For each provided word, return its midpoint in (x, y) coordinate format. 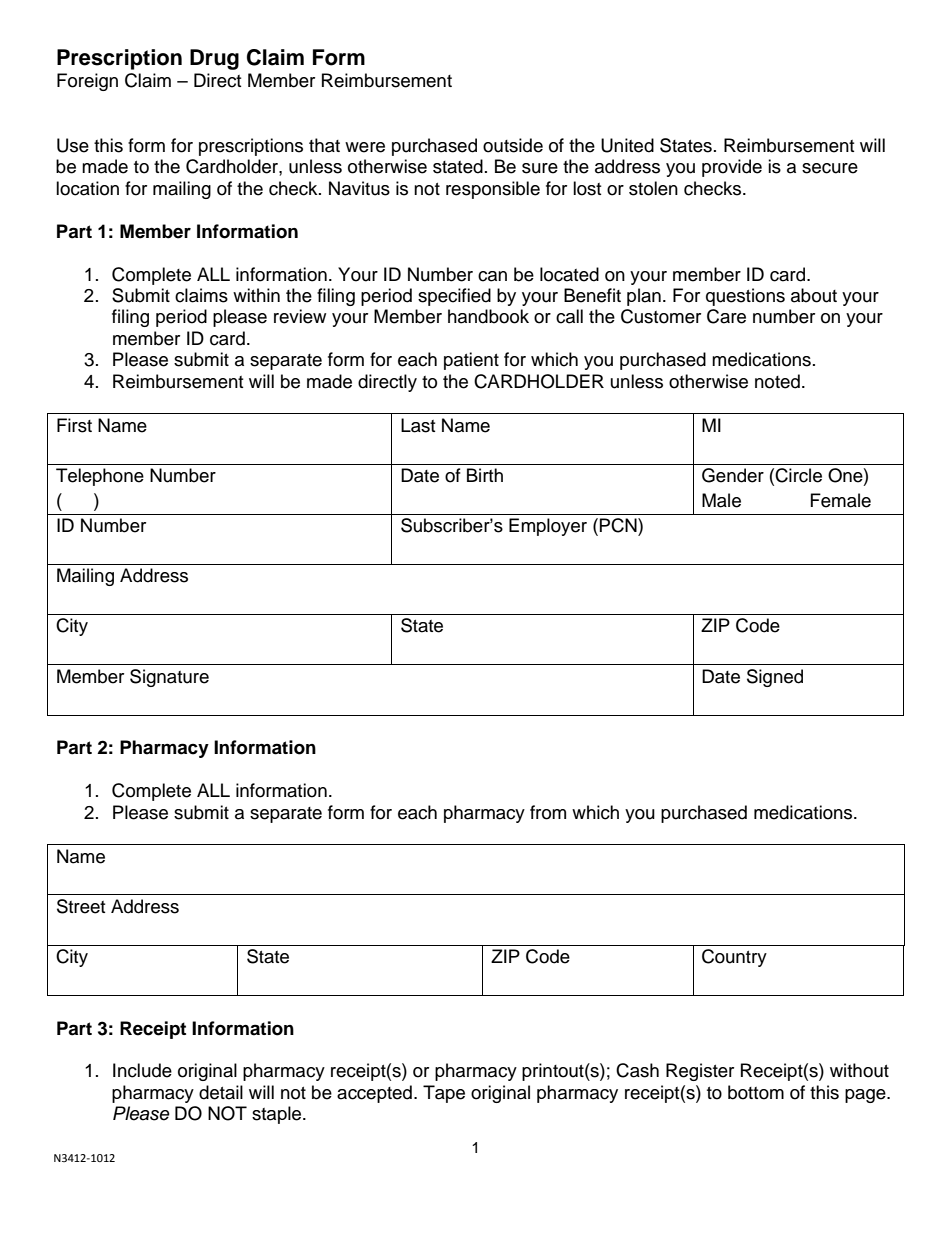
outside (513, 145)
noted (777, 381)
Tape (444, 1094)
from (548, 812)
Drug (214, 59)
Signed (775, 678)
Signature (169, 678)
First (74, 425)
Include (142, 1070)
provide (732, 168)
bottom (756, 1092)
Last (418, 425)
